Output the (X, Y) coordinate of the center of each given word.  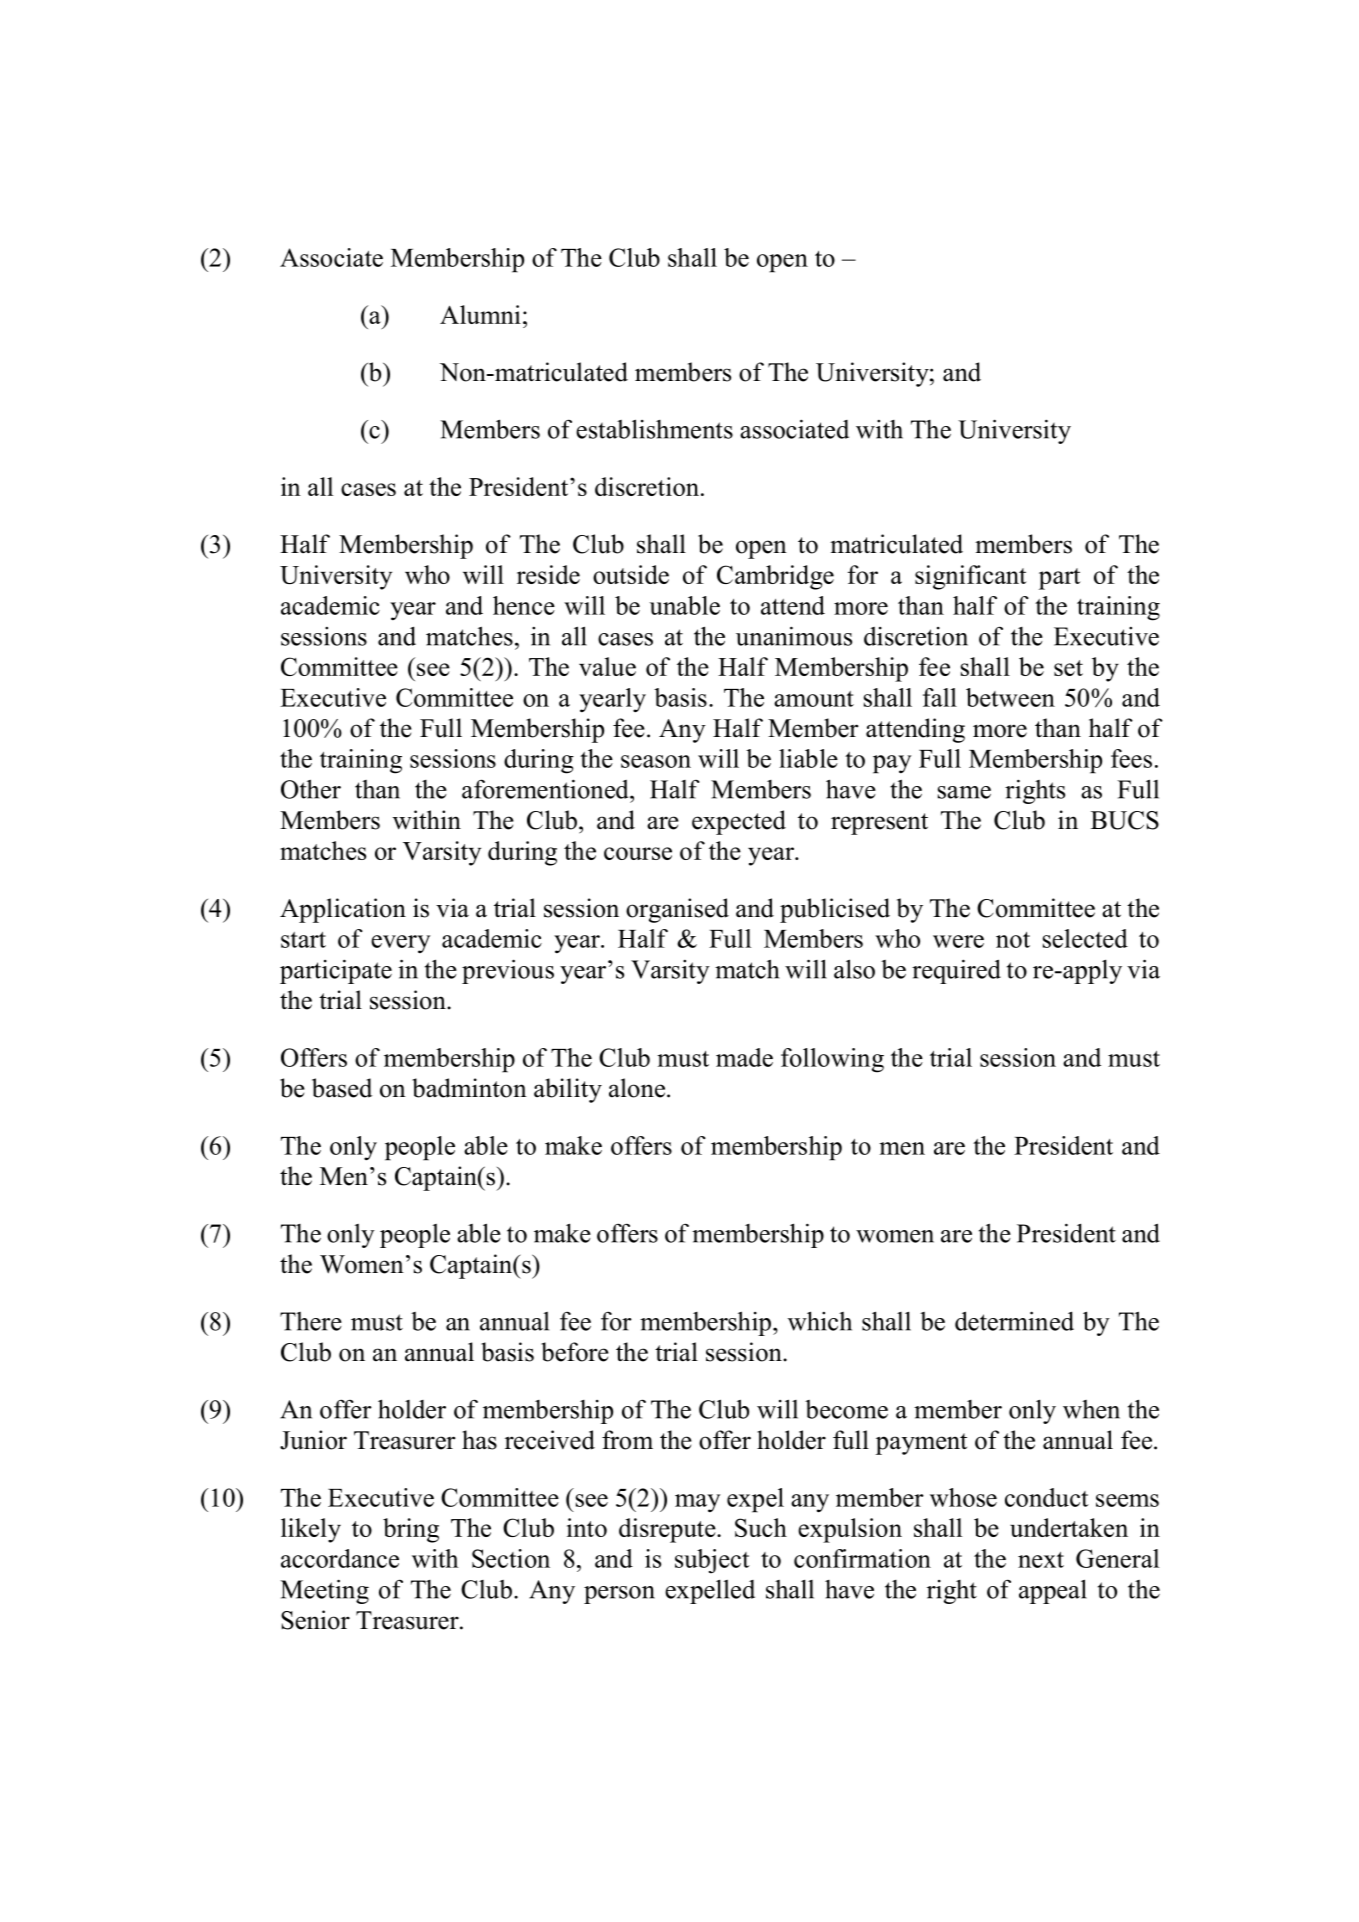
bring (411, 1530)
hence (524, 605)
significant (970, 577)
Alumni (480, 314)
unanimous (794, 636)
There (311, 1321)
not (1013, 940)
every (400, 944)
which (820, 1321)
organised (677, 910)
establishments (654, 429)
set (1068, 668)
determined (1014, 1321)
